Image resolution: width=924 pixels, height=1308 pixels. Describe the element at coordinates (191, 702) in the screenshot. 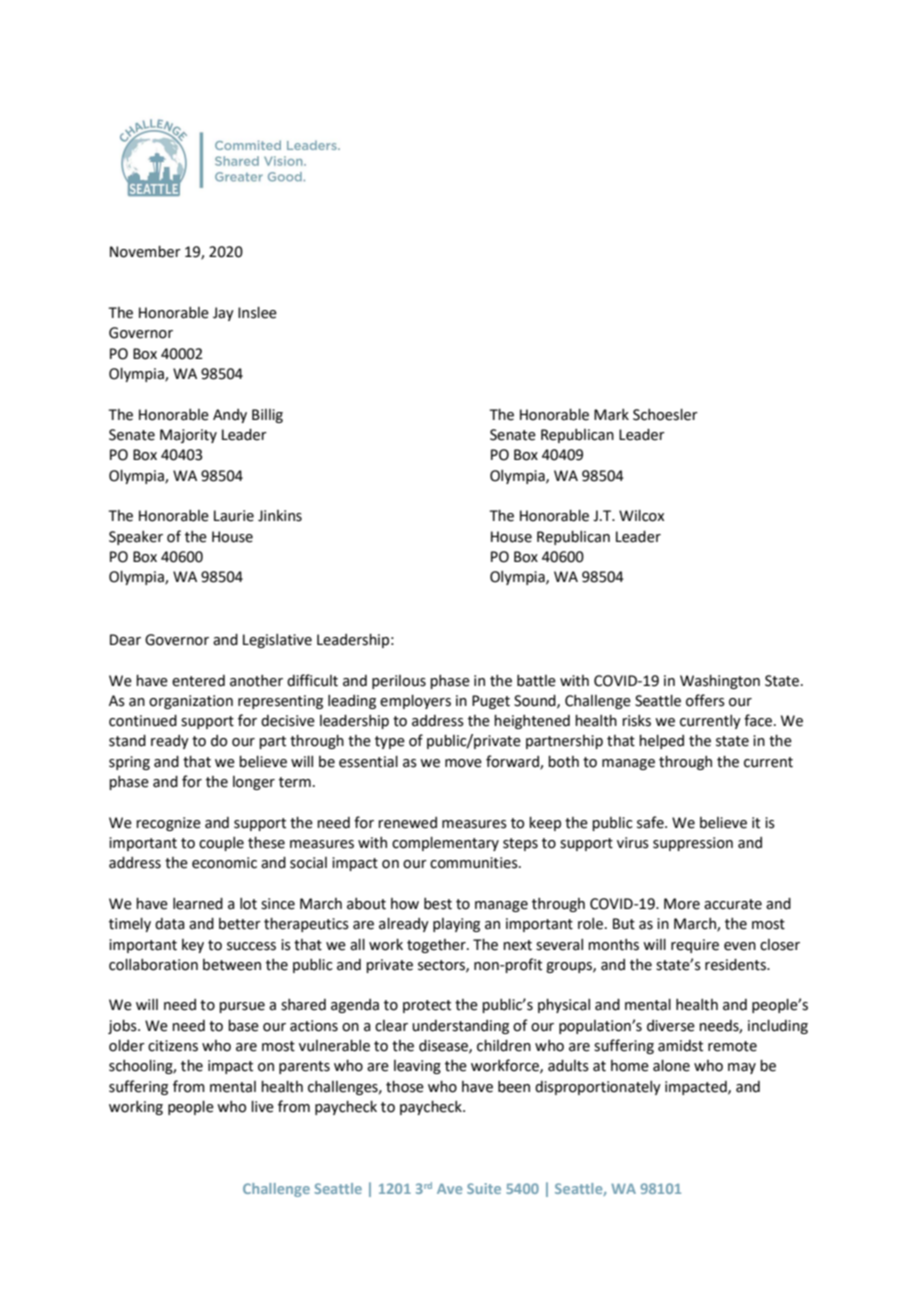

I see `organization` at that location.
